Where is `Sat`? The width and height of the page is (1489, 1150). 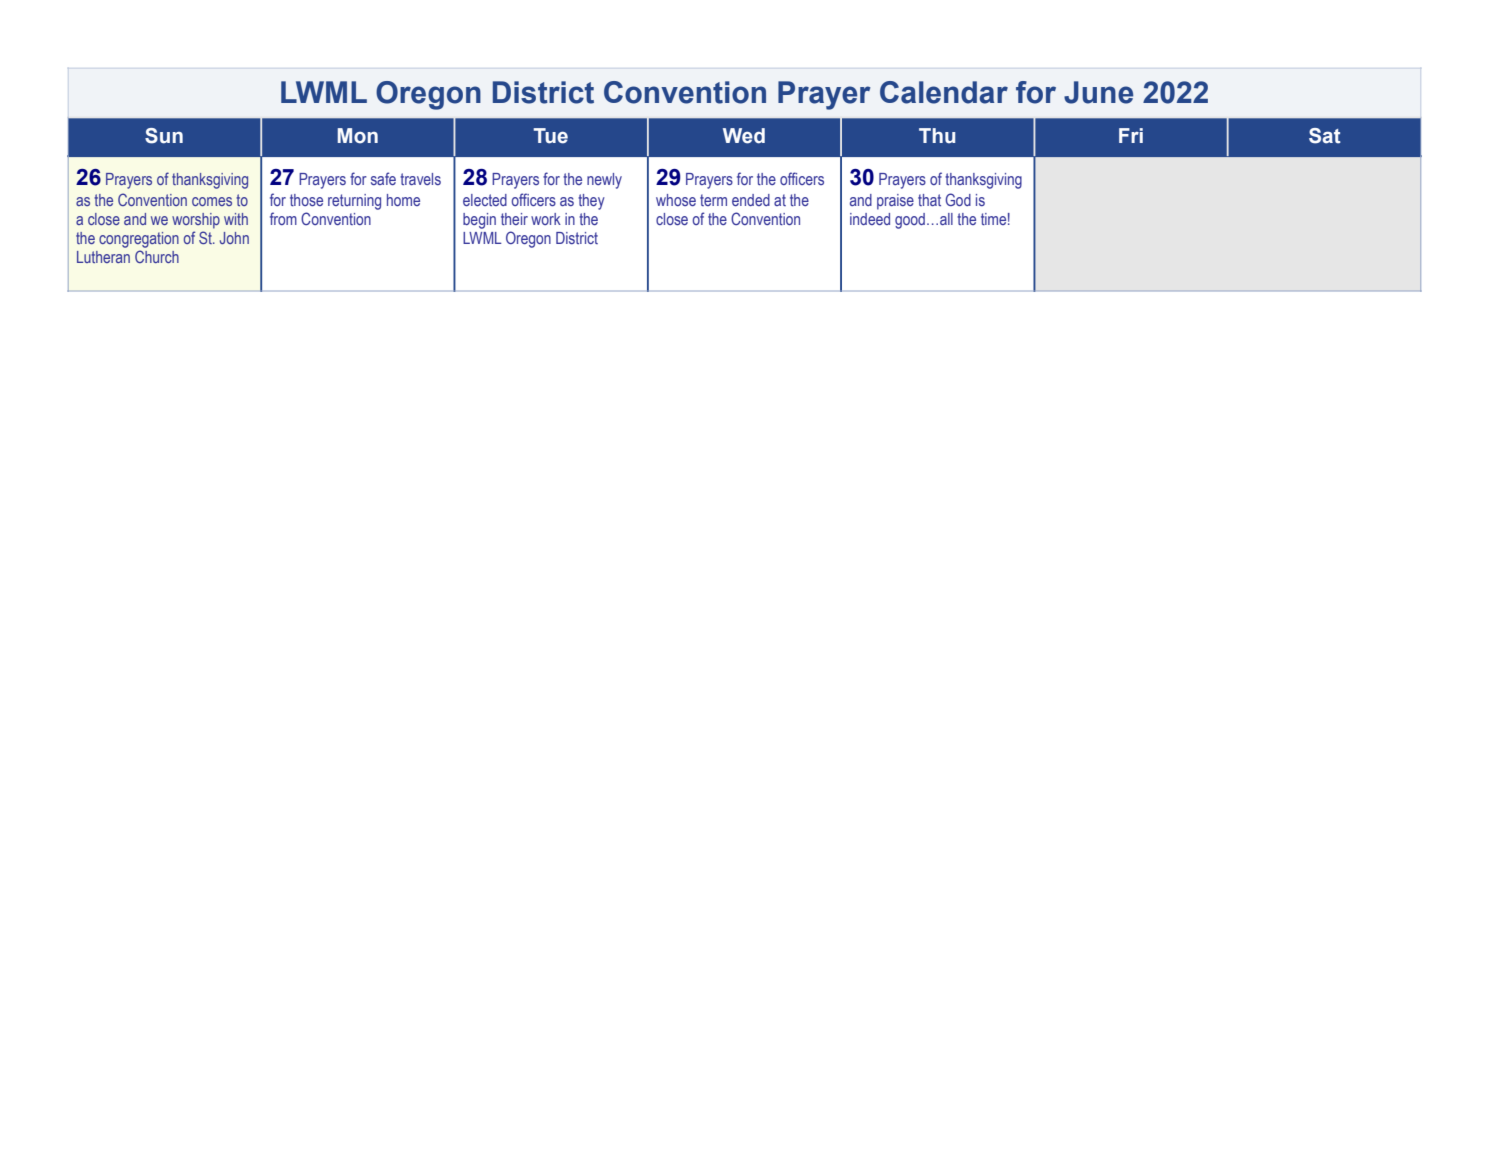
Sat is located at coordinates (1325, 136).
